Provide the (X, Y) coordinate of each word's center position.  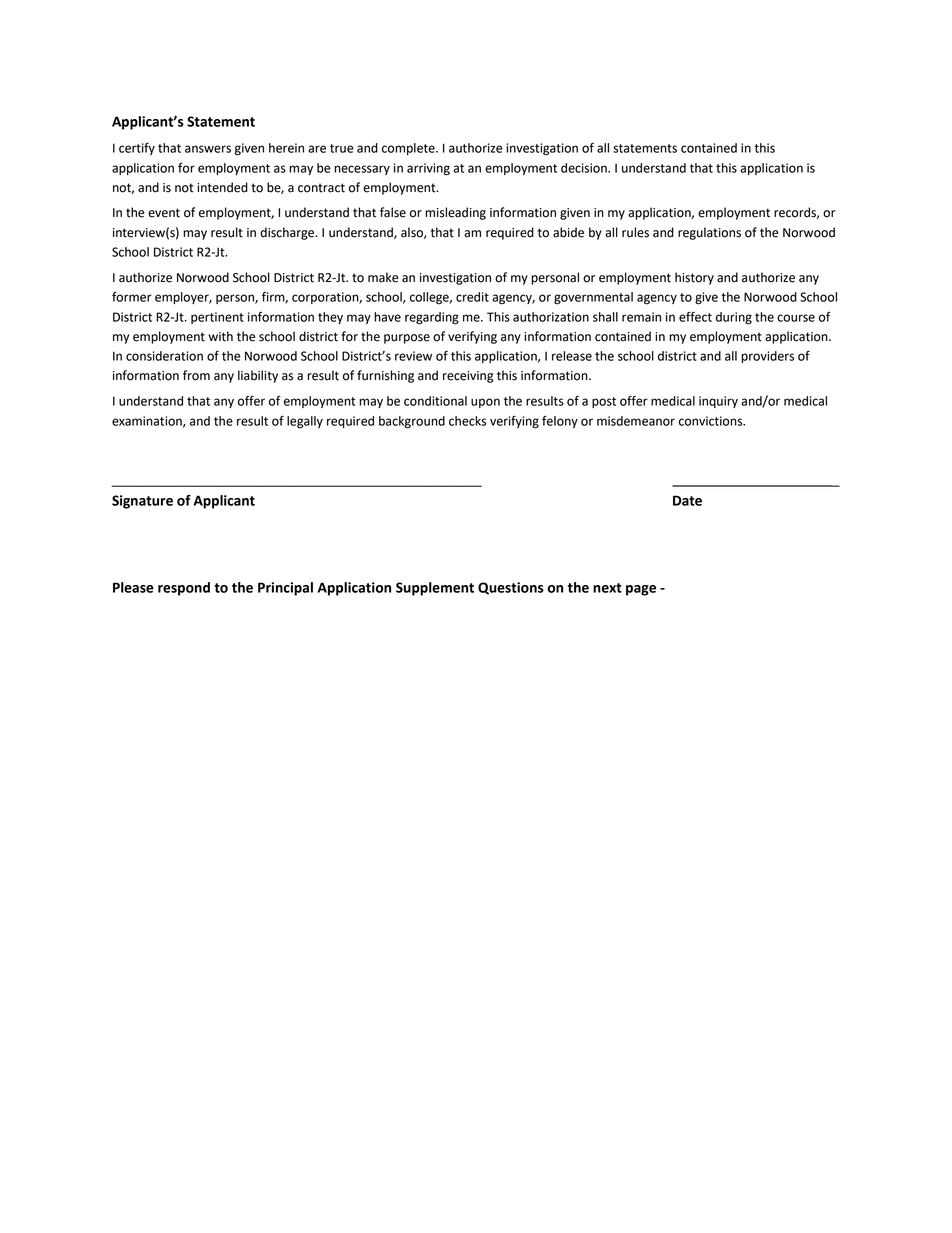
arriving (428, 169)
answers (208, 149)
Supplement (435, 589)
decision (585, 168)
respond (184, 589)
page (641, 590)
